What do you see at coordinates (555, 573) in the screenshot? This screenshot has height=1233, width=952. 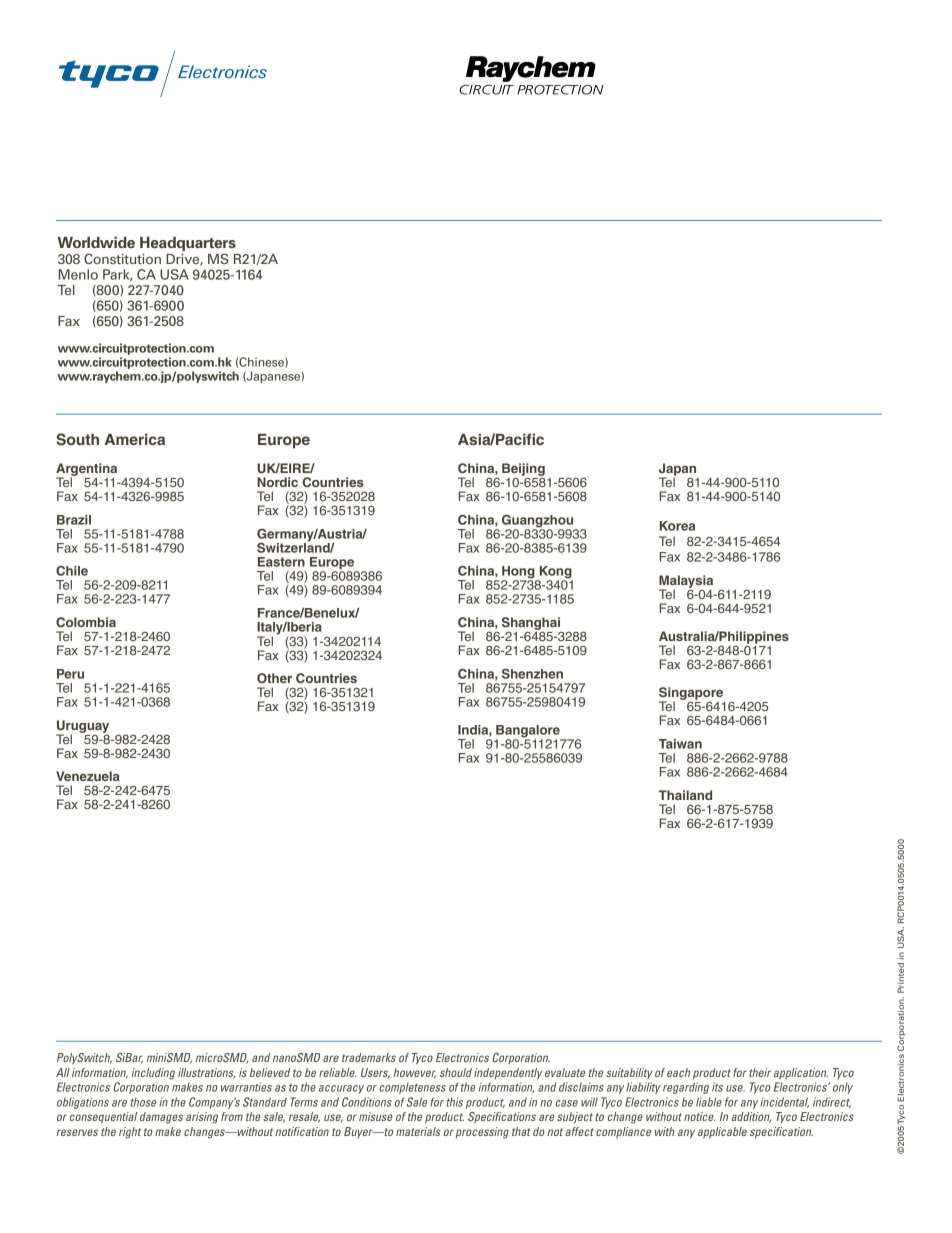 I see `Kong` at bounding box center [555, 573].
